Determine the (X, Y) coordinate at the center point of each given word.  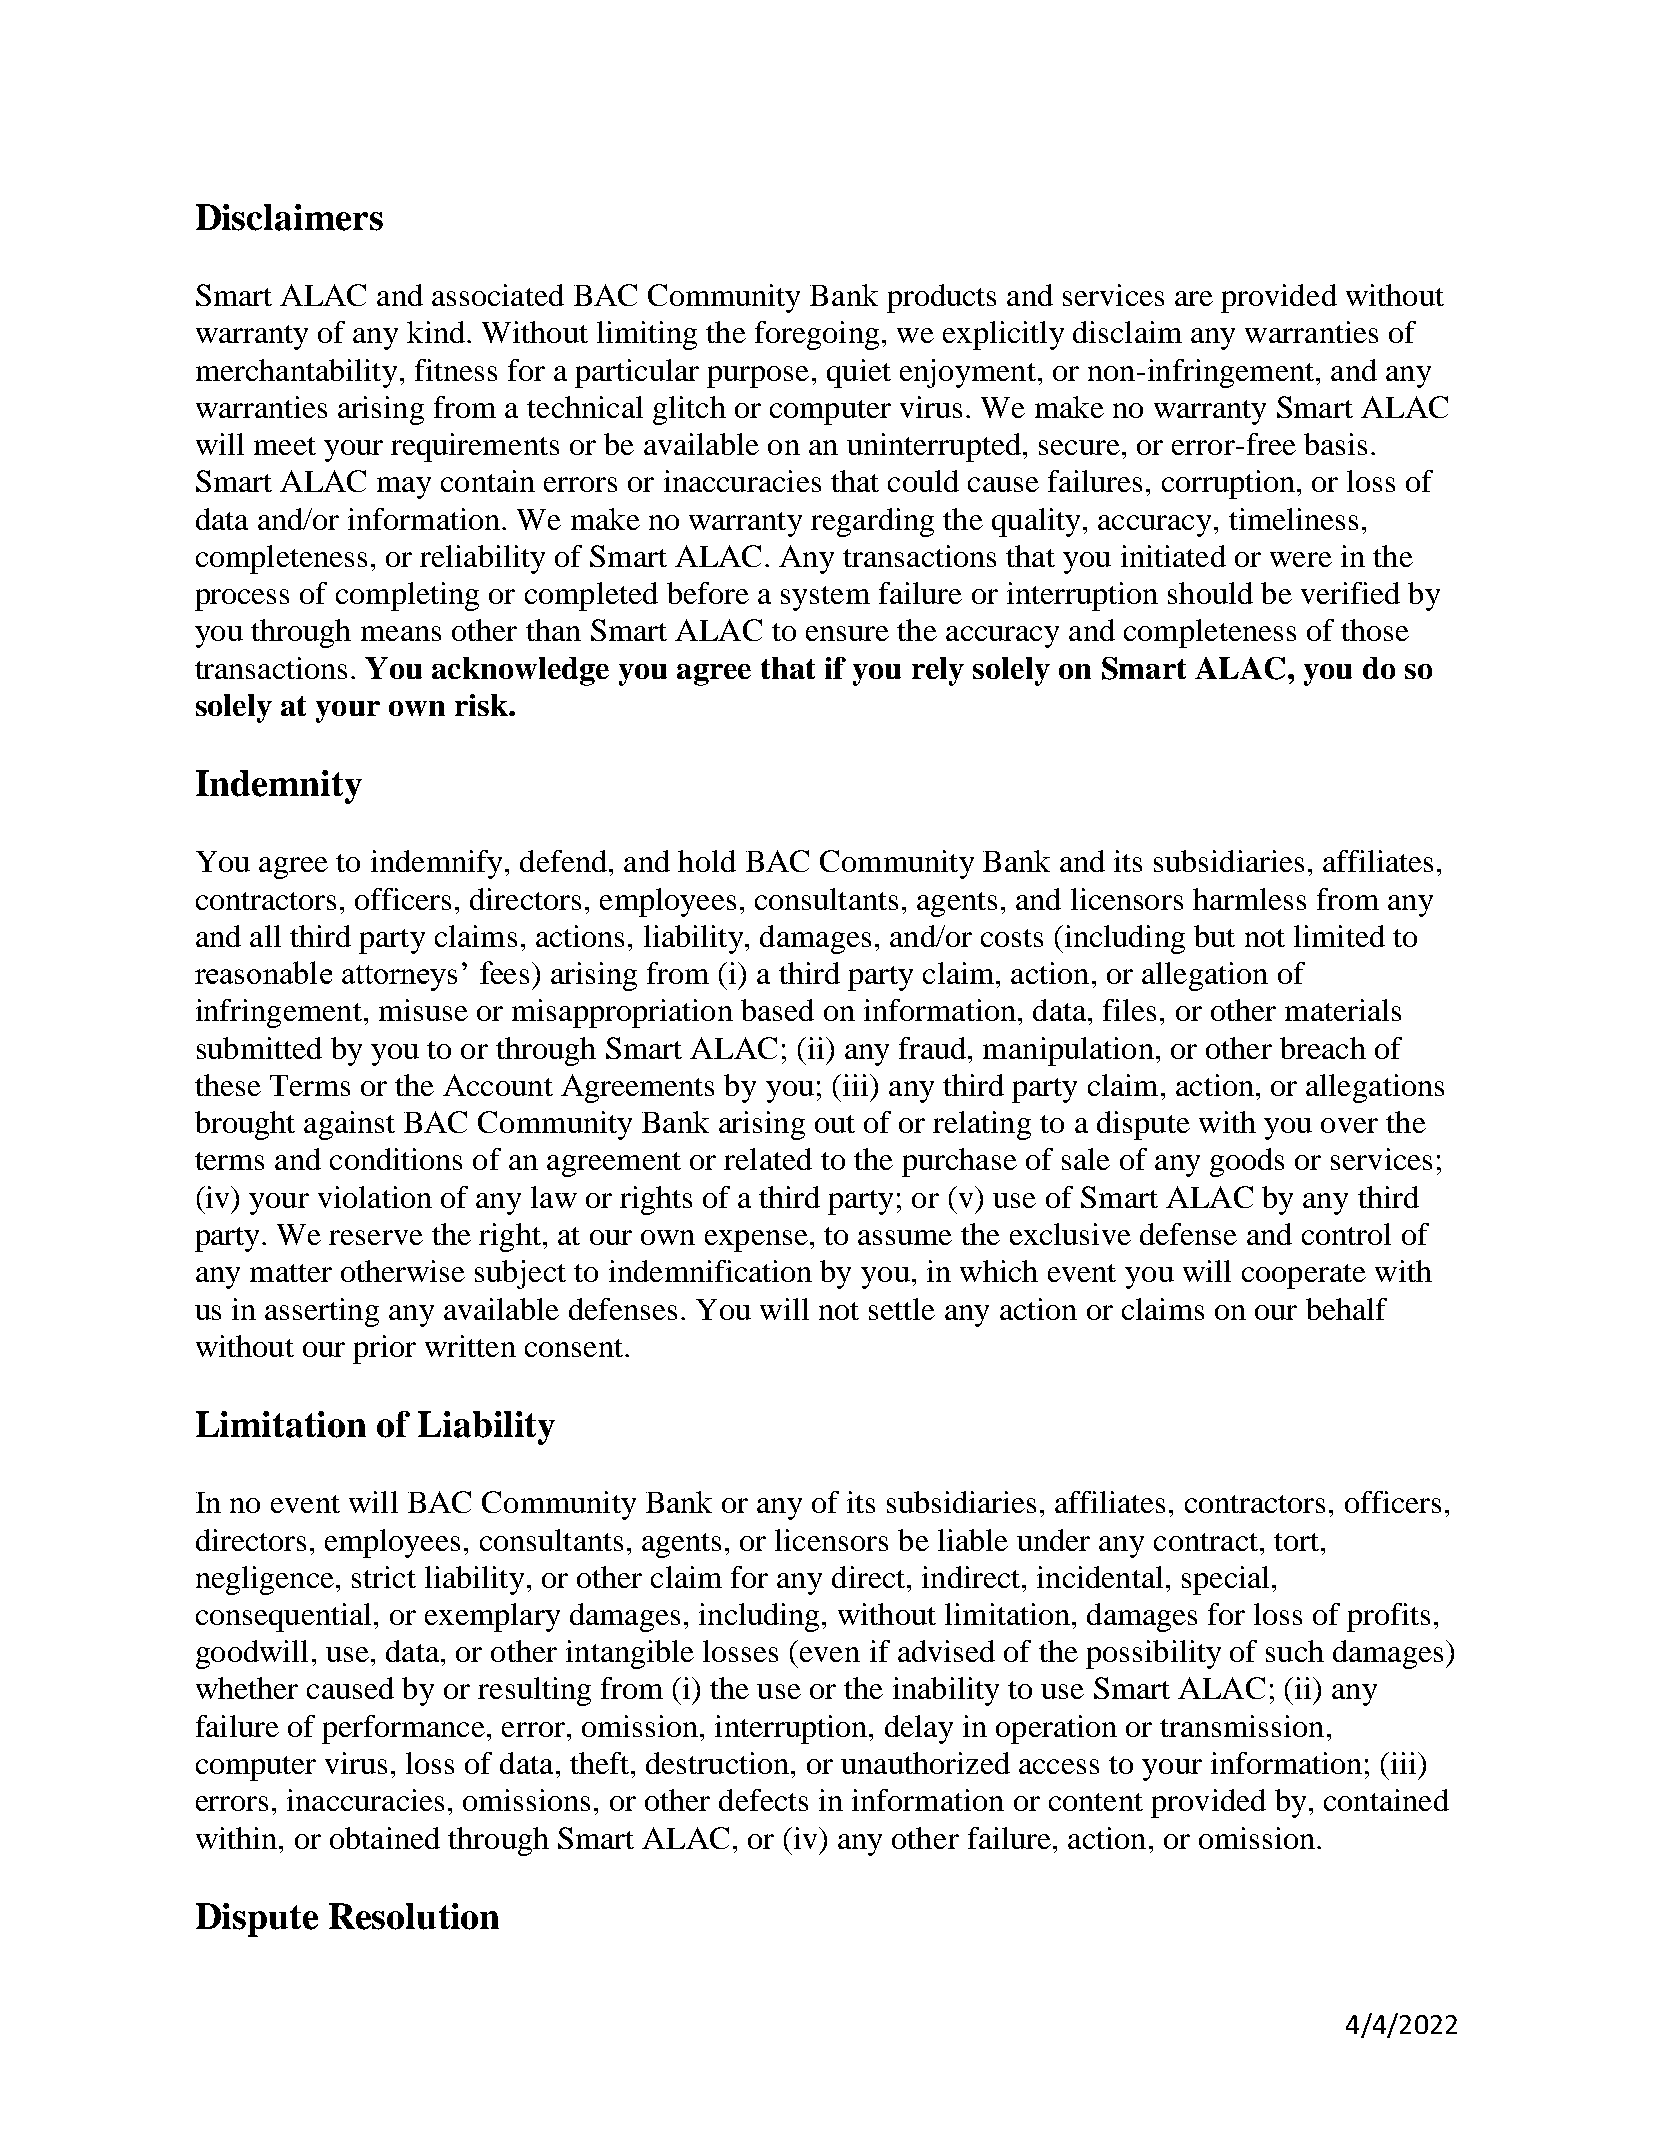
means (401, 633)
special (1225, 1580)
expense (756, 1241)
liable (973, 1540)
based (777, 1010)
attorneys (399, 978)
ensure (847, 633)
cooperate (1304, 1276)
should (1210, 593)
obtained (385, 1838)
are (1194, 298)
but (1214, 936)
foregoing (817, 335)
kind (436, 332)
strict (384, 1577)
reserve (376, 1237)
